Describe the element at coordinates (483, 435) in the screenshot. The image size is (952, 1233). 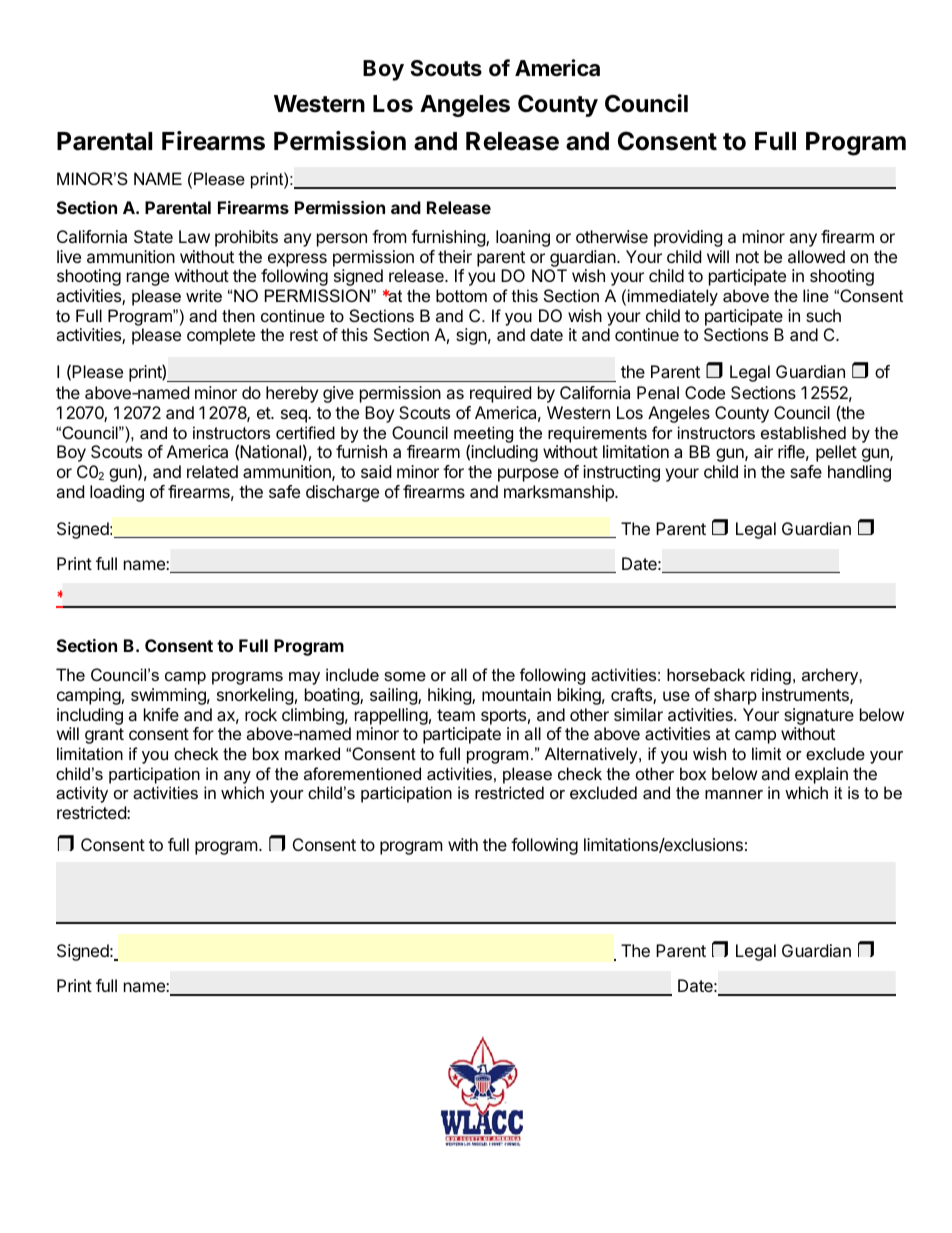
I see `meeting` at that location.
